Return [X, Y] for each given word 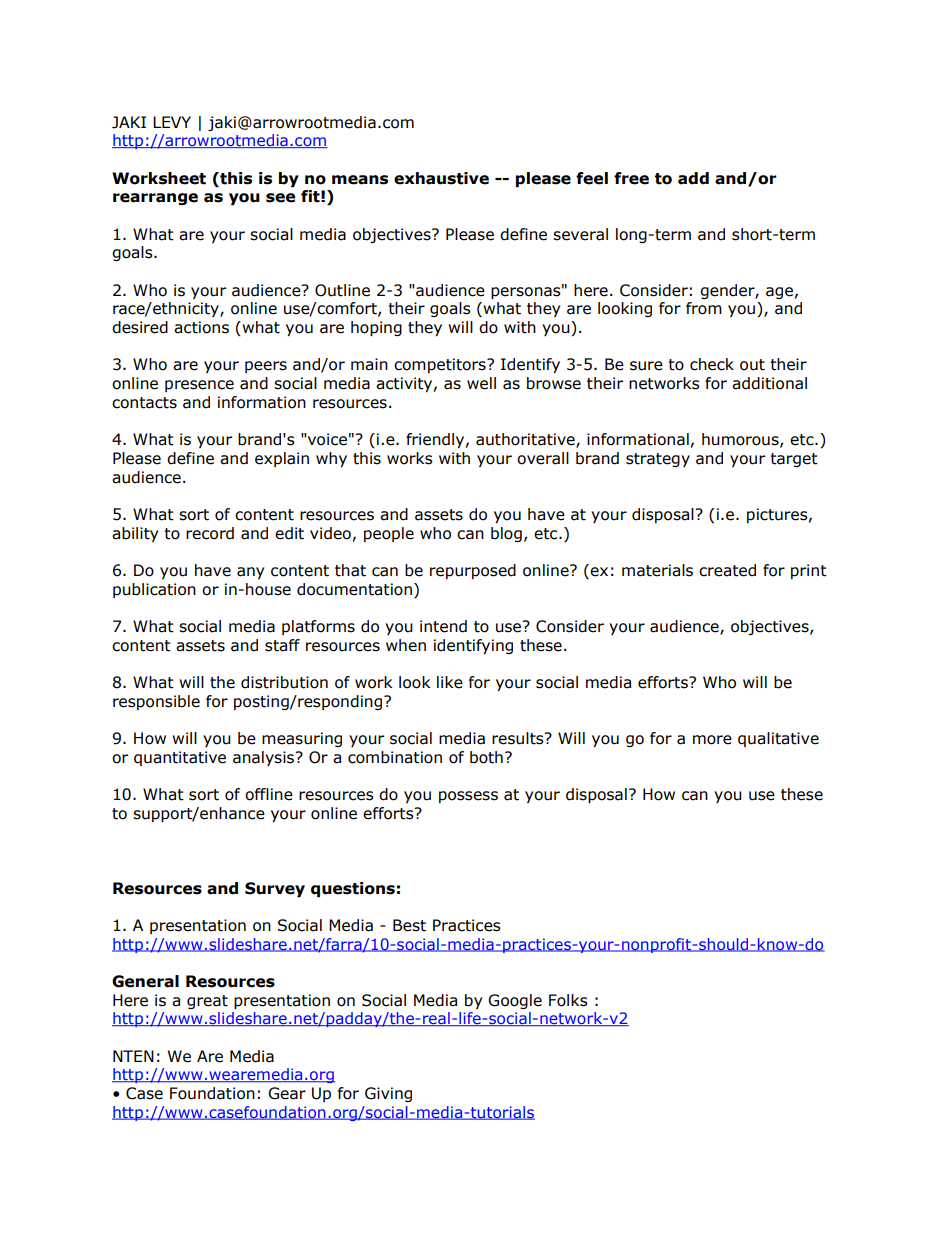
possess [468, 797]
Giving [388, 1094]
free [631, 178]
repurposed [473, 571]
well [481, 383]
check [712, 364]
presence [199, 386]
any [250, 573]
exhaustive [441, 178]
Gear [287, 1093]
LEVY [172, 122]
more [712, 740]
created [727, 570]
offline [269, 794]
